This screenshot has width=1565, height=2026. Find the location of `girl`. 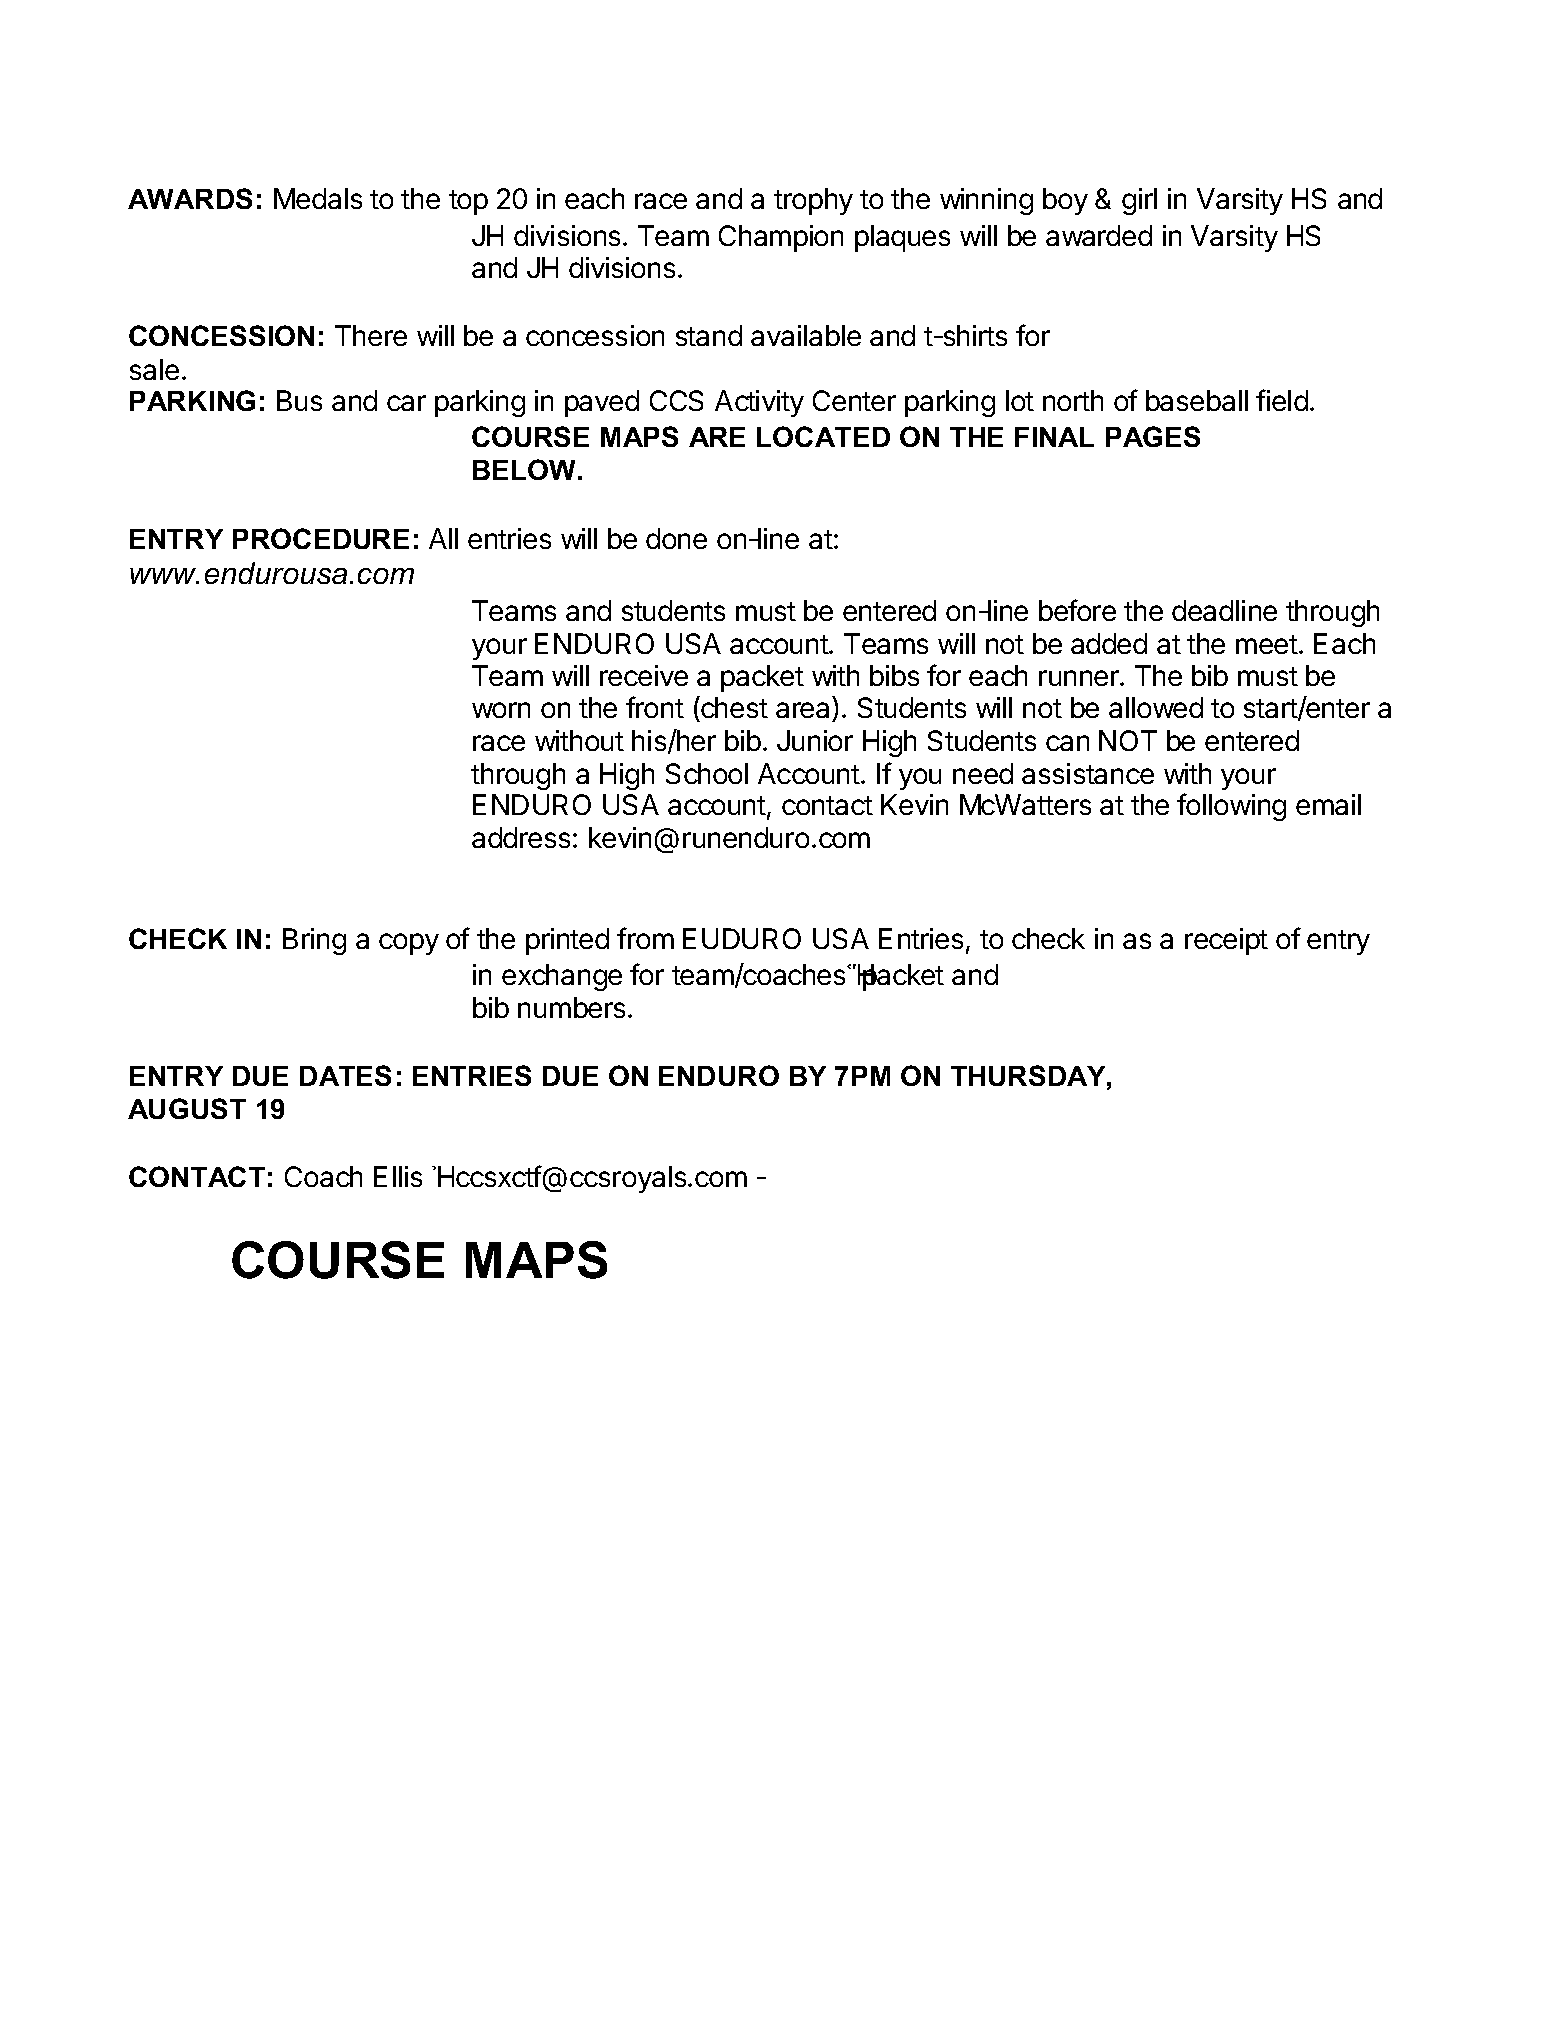

girl is located at coordinates (1139, 201).
